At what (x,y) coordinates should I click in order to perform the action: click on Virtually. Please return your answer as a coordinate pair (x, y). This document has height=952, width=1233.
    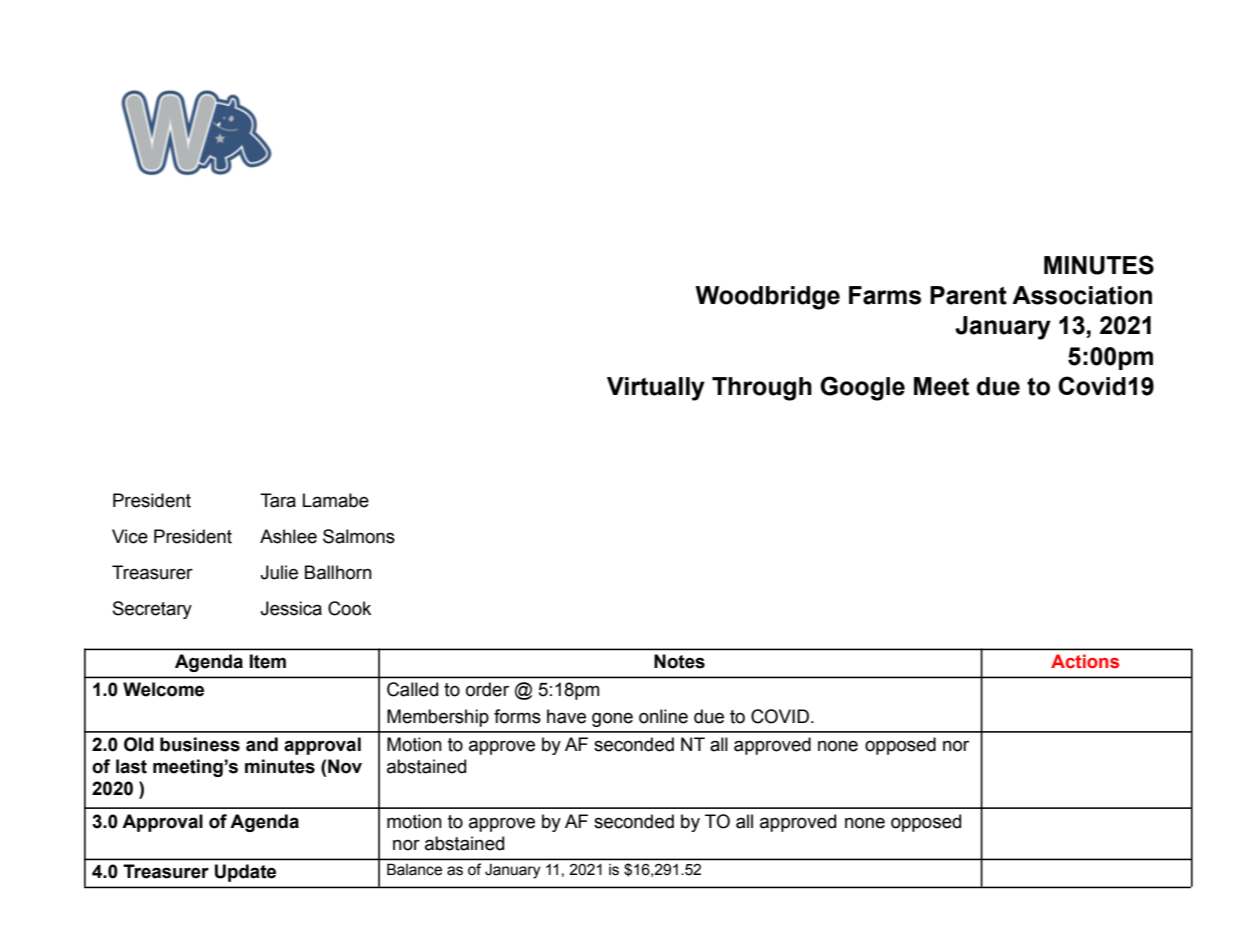
    Looking at the image, I should click on (656, 389).
